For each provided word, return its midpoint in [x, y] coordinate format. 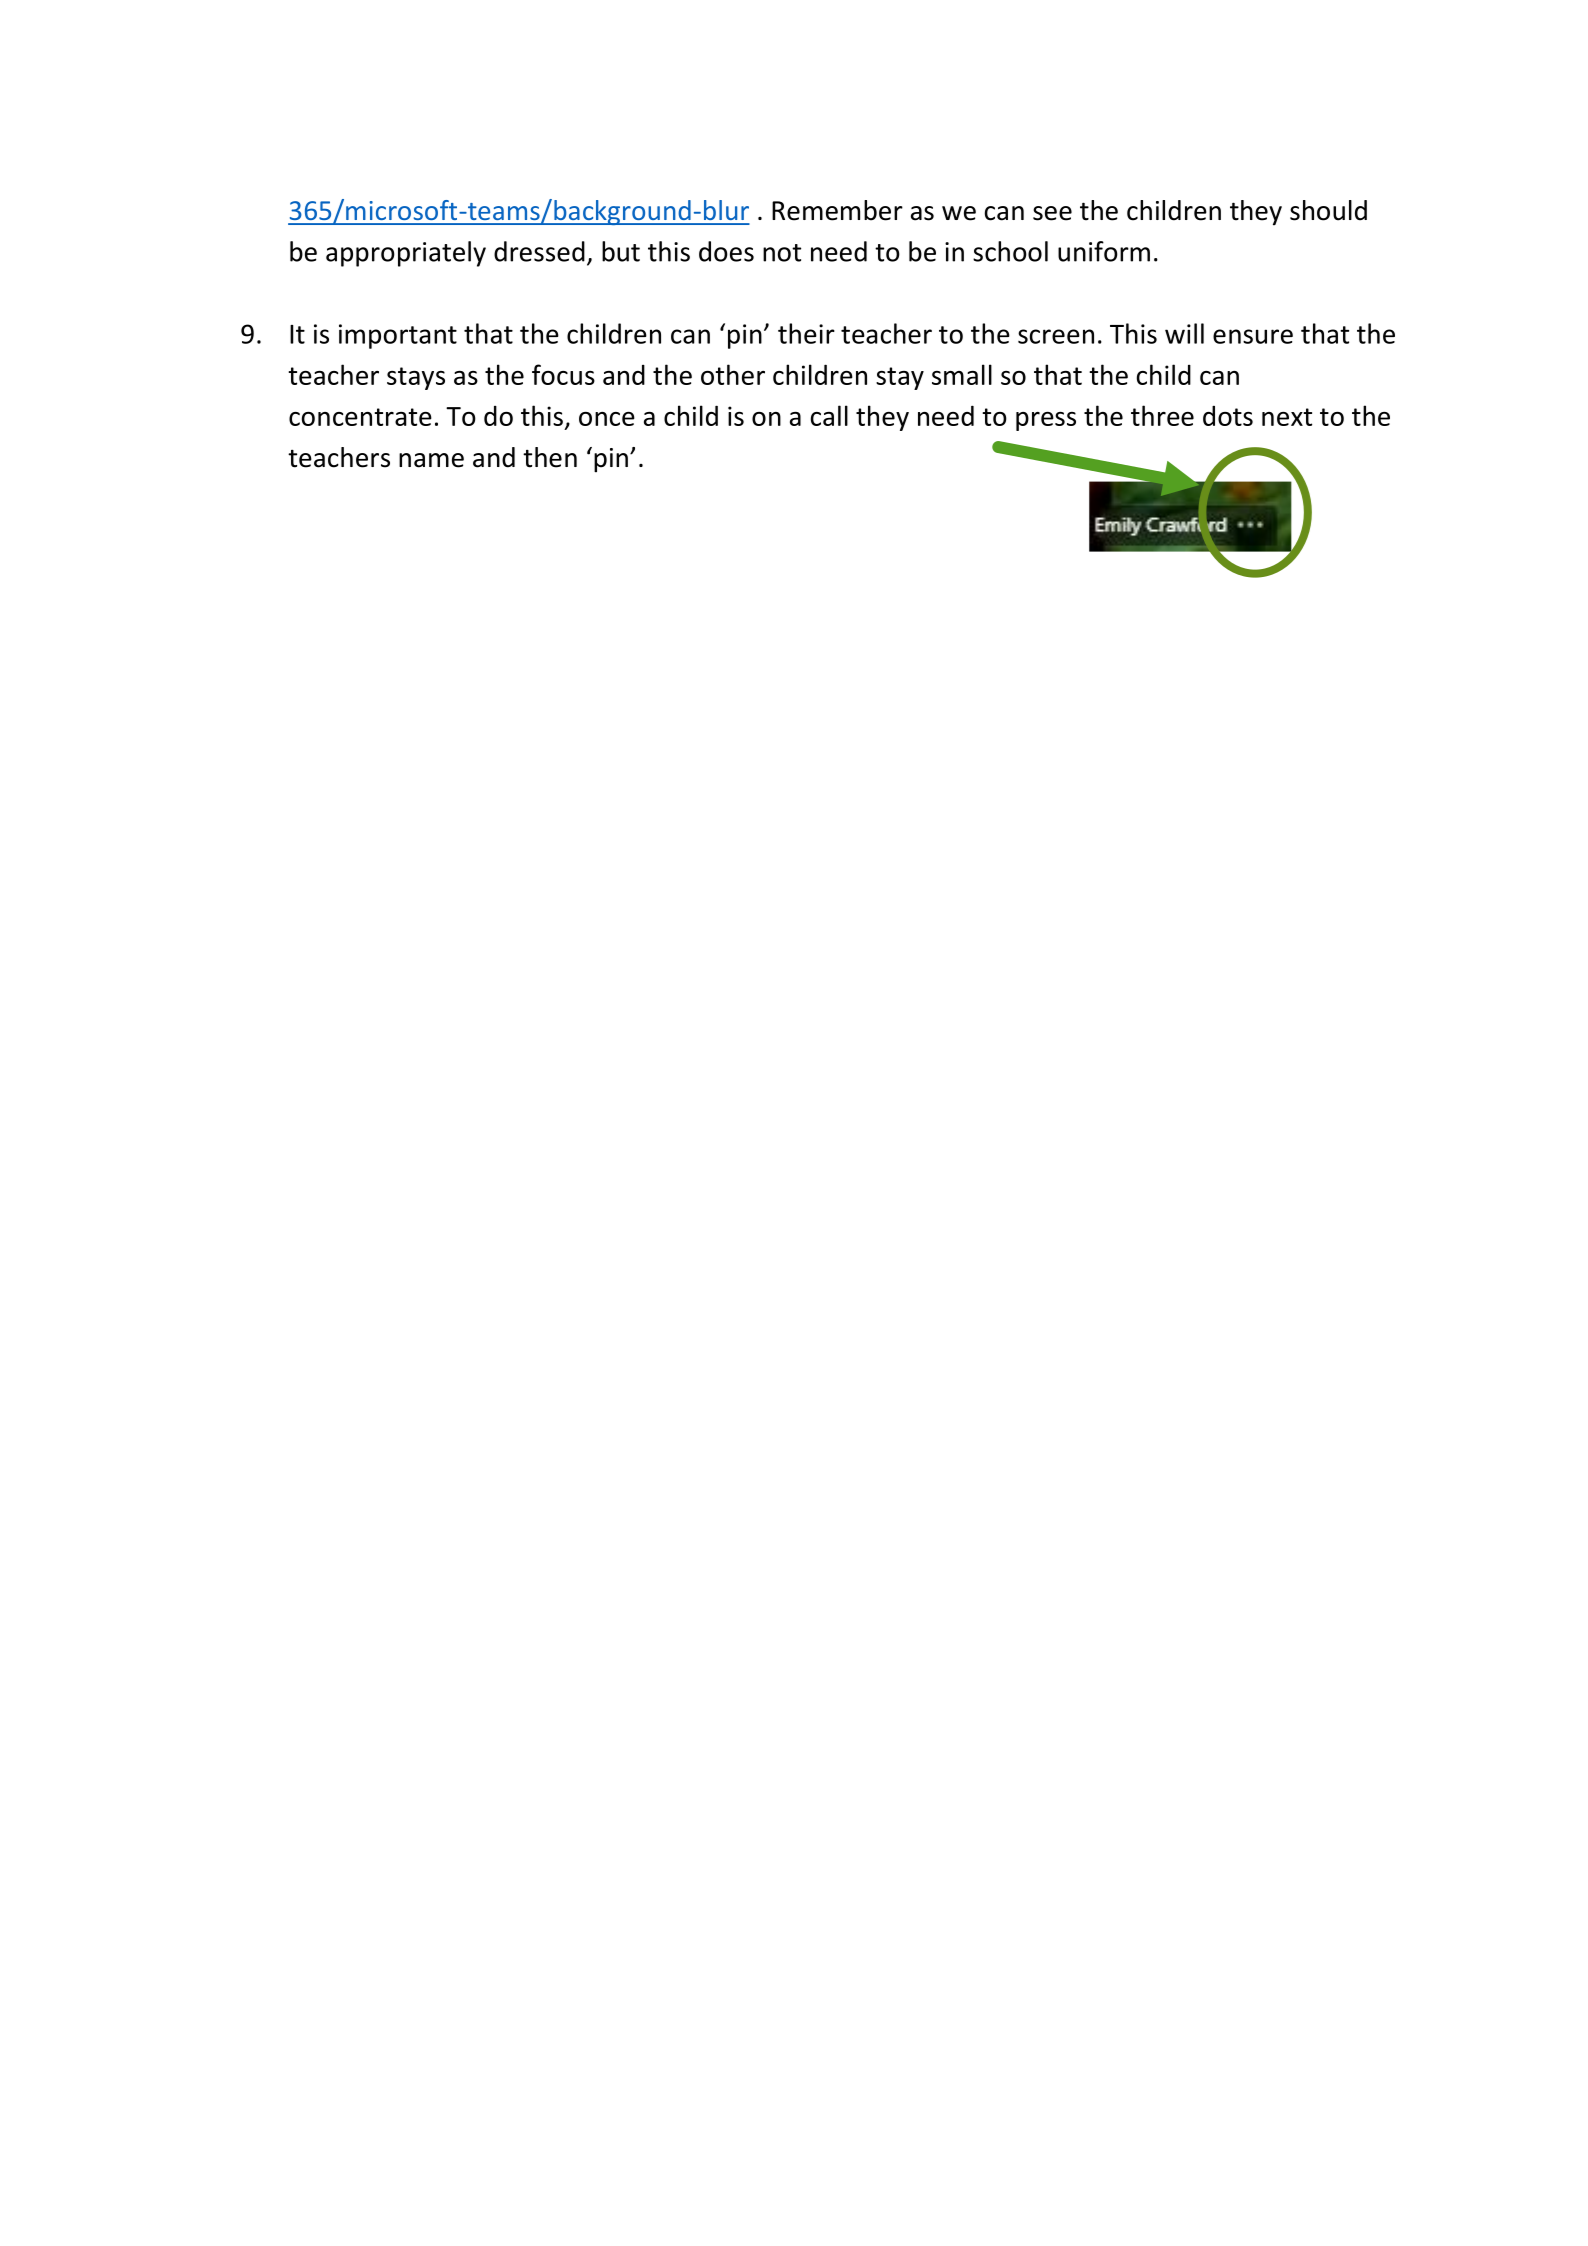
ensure [1253, 336]
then [550, 457]
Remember [837, 210]
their [806, 333]
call [829, 415]
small [962, 374]
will [1184, 333]
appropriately [406, 254]
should [1328, 210]
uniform [1104, 251]
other [733, 374]
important [398, 336]
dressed [539, 251]
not [782, 253]
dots [1228, 416]
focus [563, 374]
